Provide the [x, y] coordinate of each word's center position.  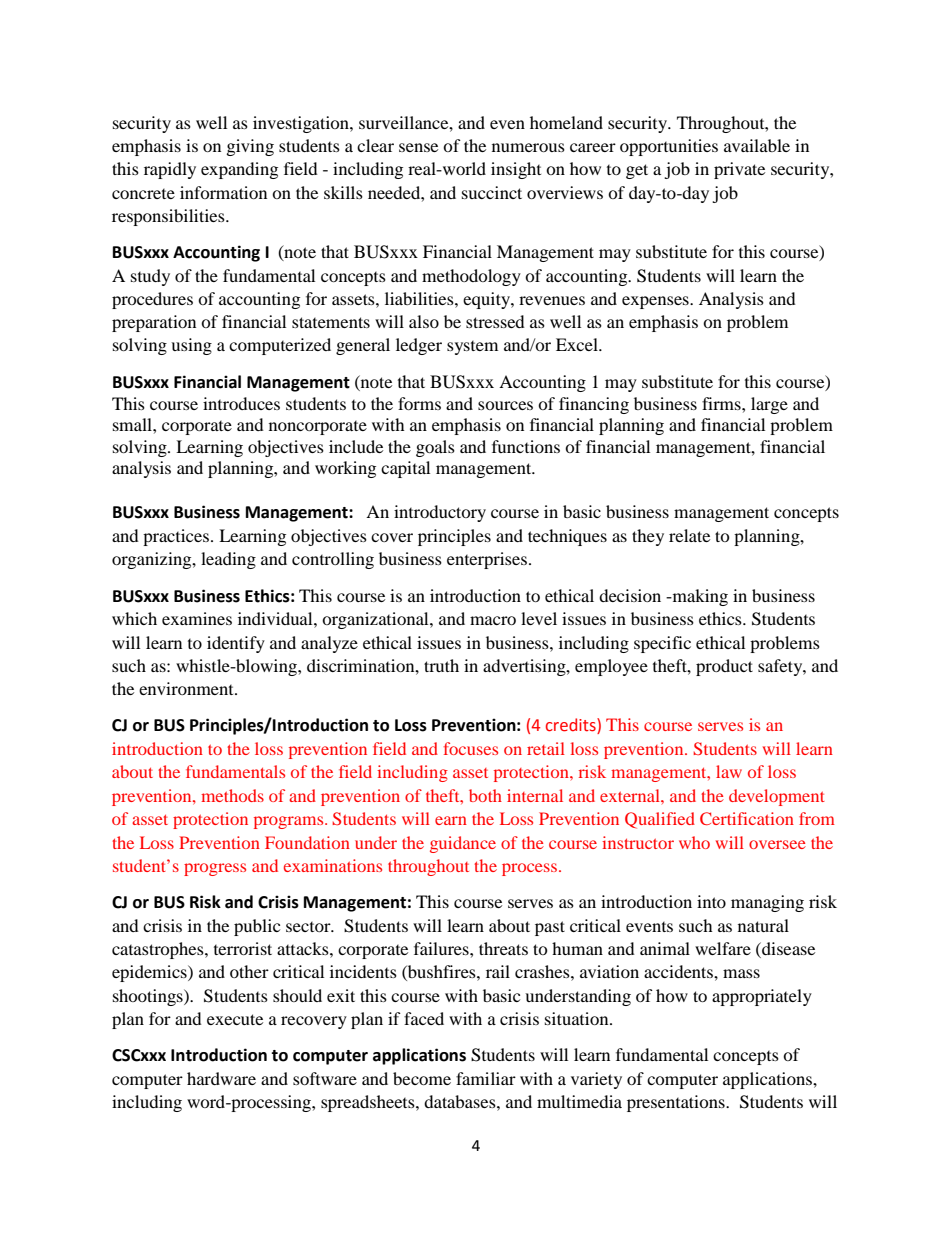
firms [722, 403]
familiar [486, 1078]
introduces [241, 403]
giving [250, 147]
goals [435, 448]
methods [232, 795]
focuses [471, 748]
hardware [221, 1078]
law [729, 771]
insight [516, 170]
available [757, 145]
